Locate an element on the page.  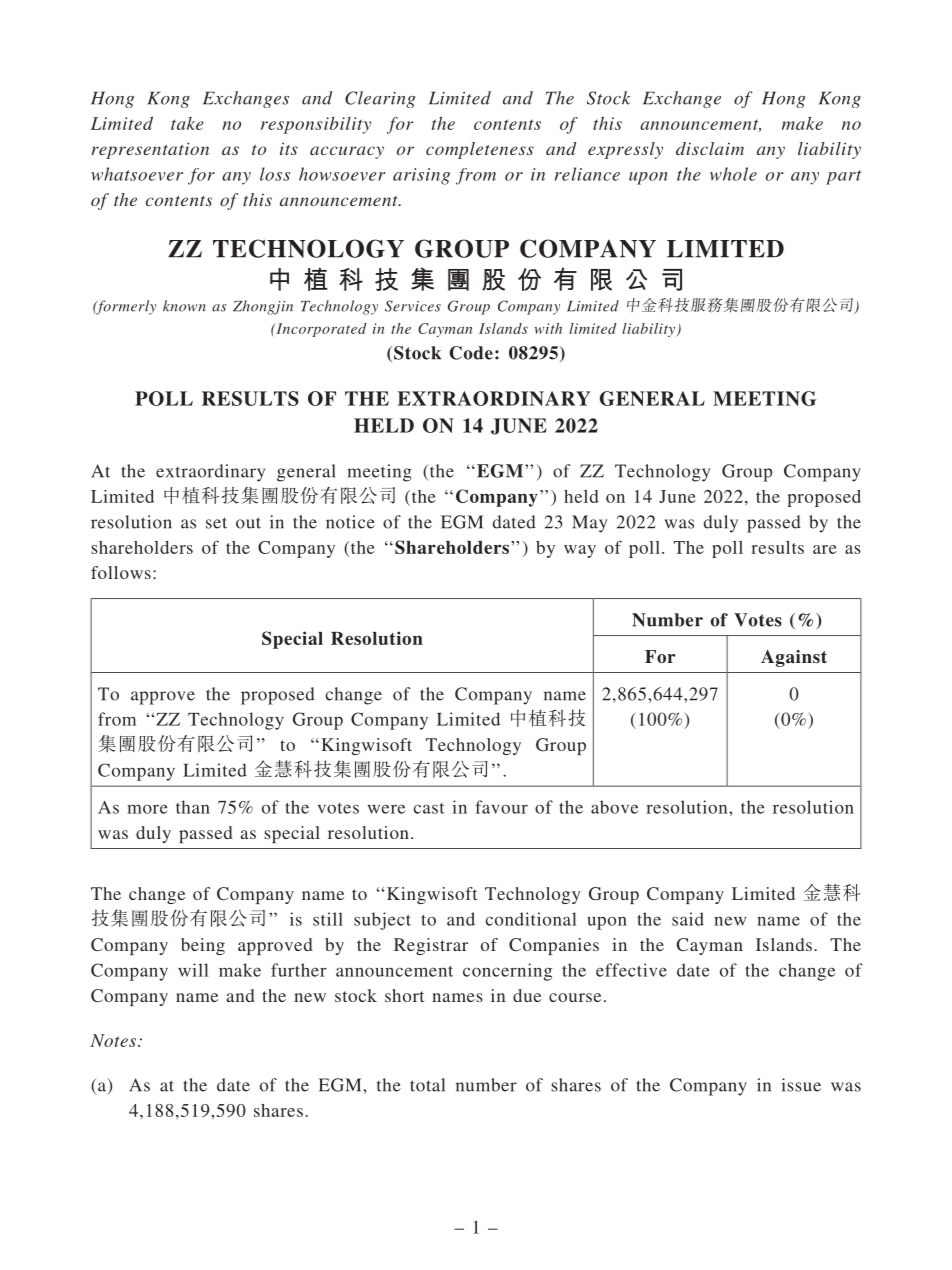
Notes is located at coordinates (114, 1040).
